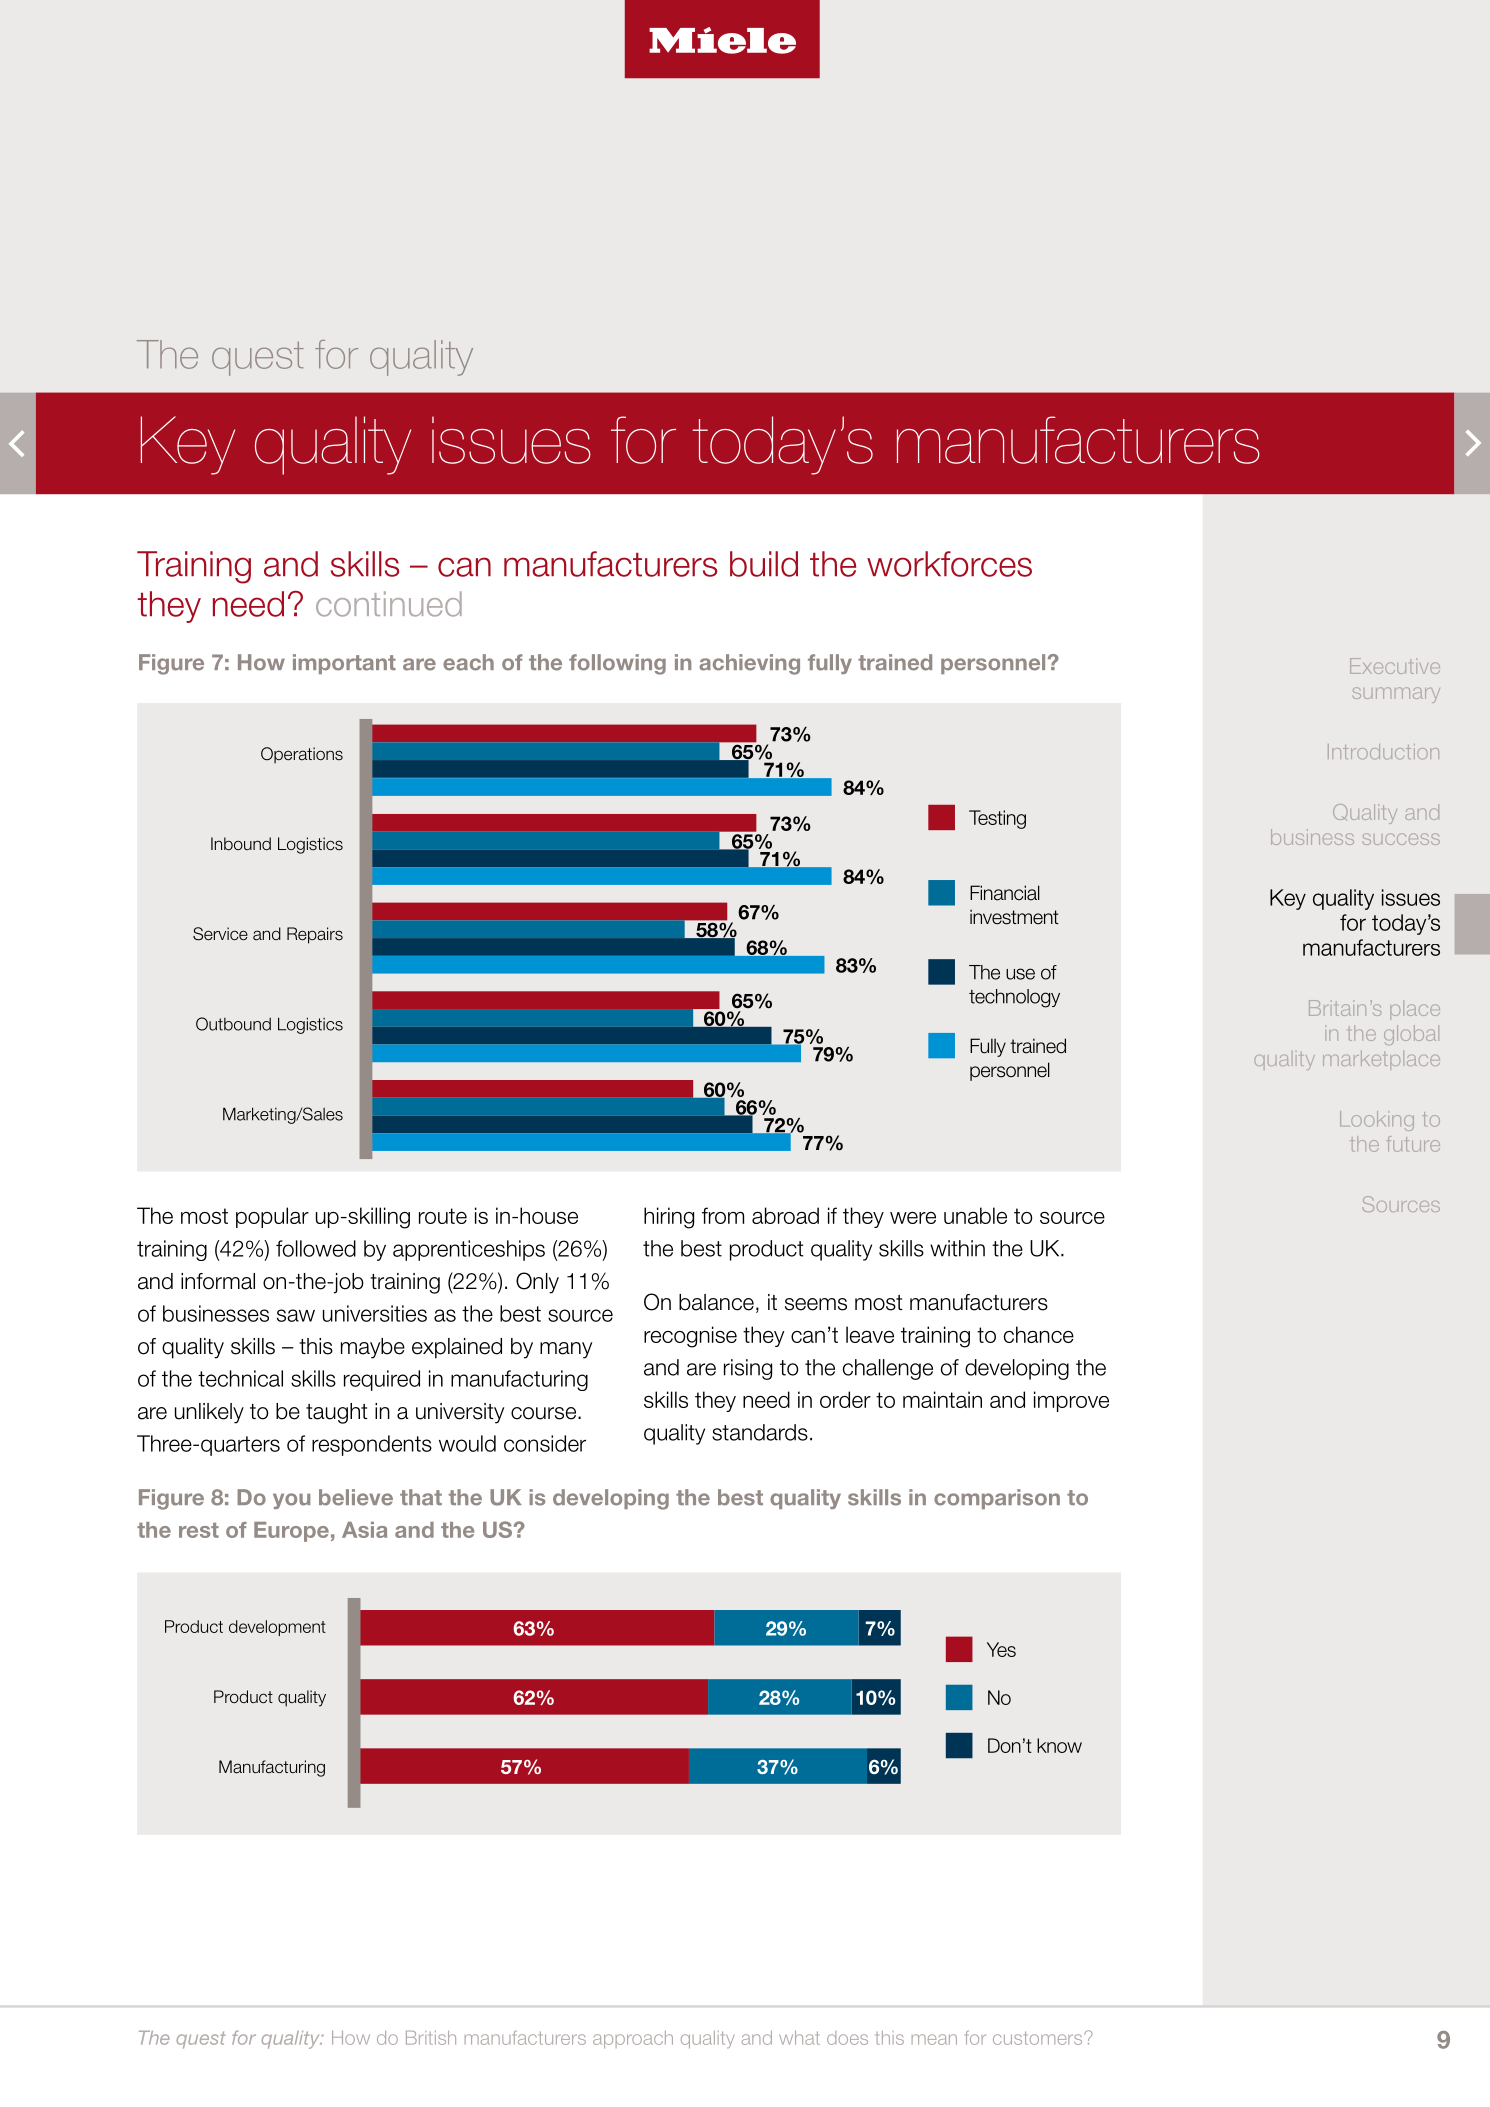  I want to click on Executive, so click(1395, 666).
